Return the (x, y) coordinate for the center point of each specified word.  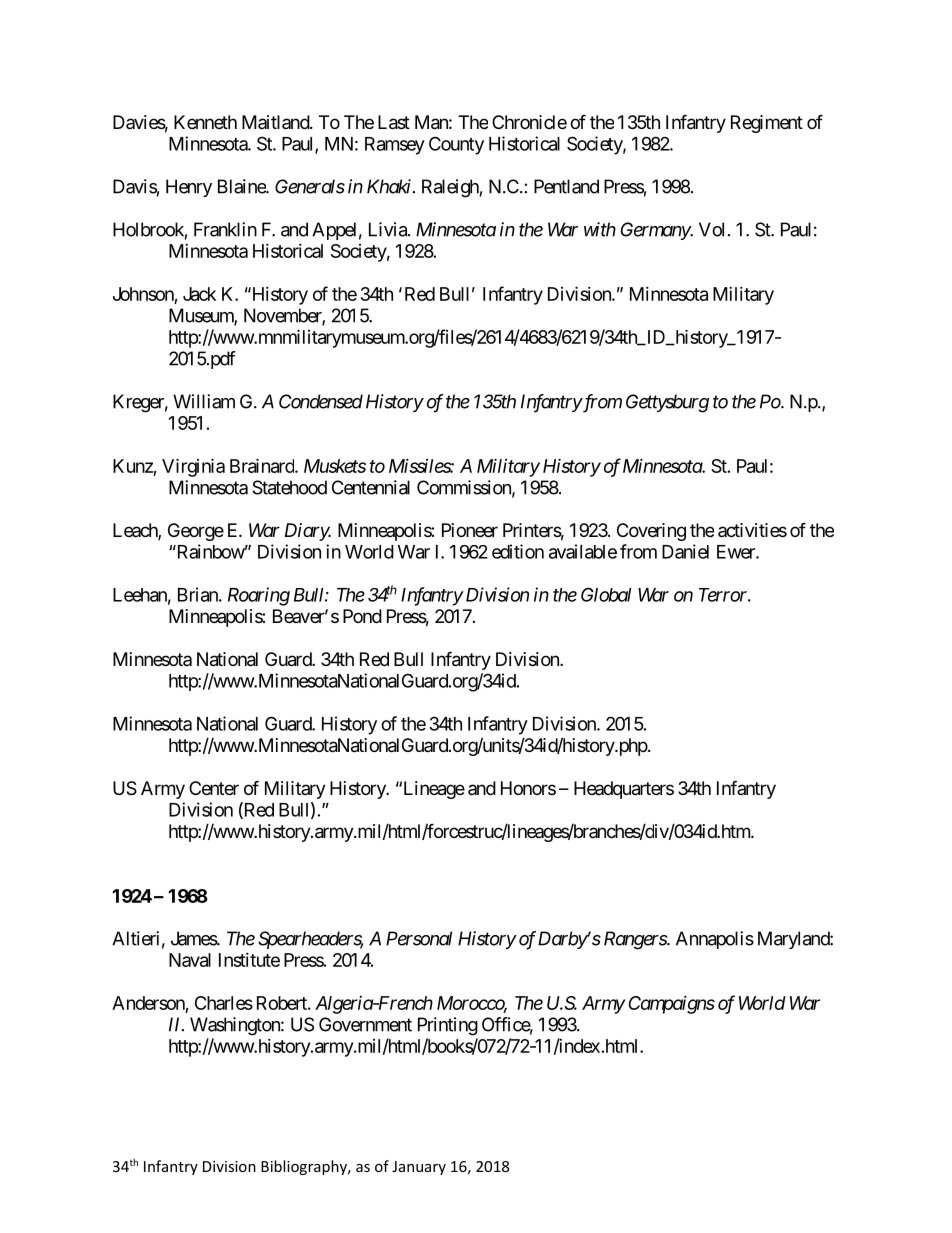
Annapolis (715, 940)
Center (214, 788)
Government (365, 1024)
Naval (190, 960)
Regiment (767, 124)
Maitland (276, 122)
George (196, 532)
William (204, 401)
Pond (362, 616)
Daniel (685, 551)
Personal (419, 938)
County (456, 145)
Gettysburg (667, 403)
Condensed (321, 401)
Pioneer (470, 530)
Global (606, 594)
